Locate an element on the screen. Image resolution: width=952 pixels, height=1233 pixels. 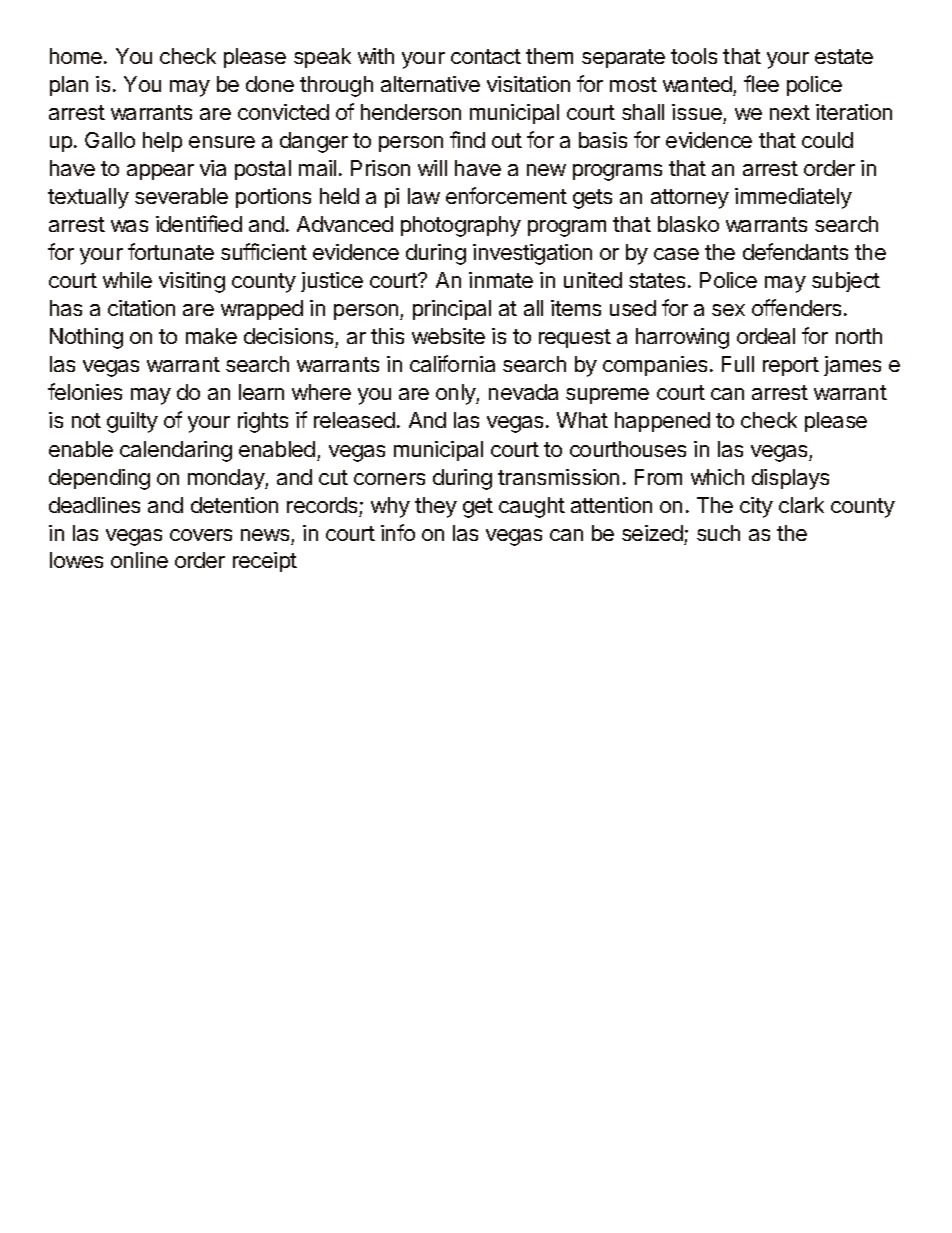
offenders is located at coordinates (796, 307).
